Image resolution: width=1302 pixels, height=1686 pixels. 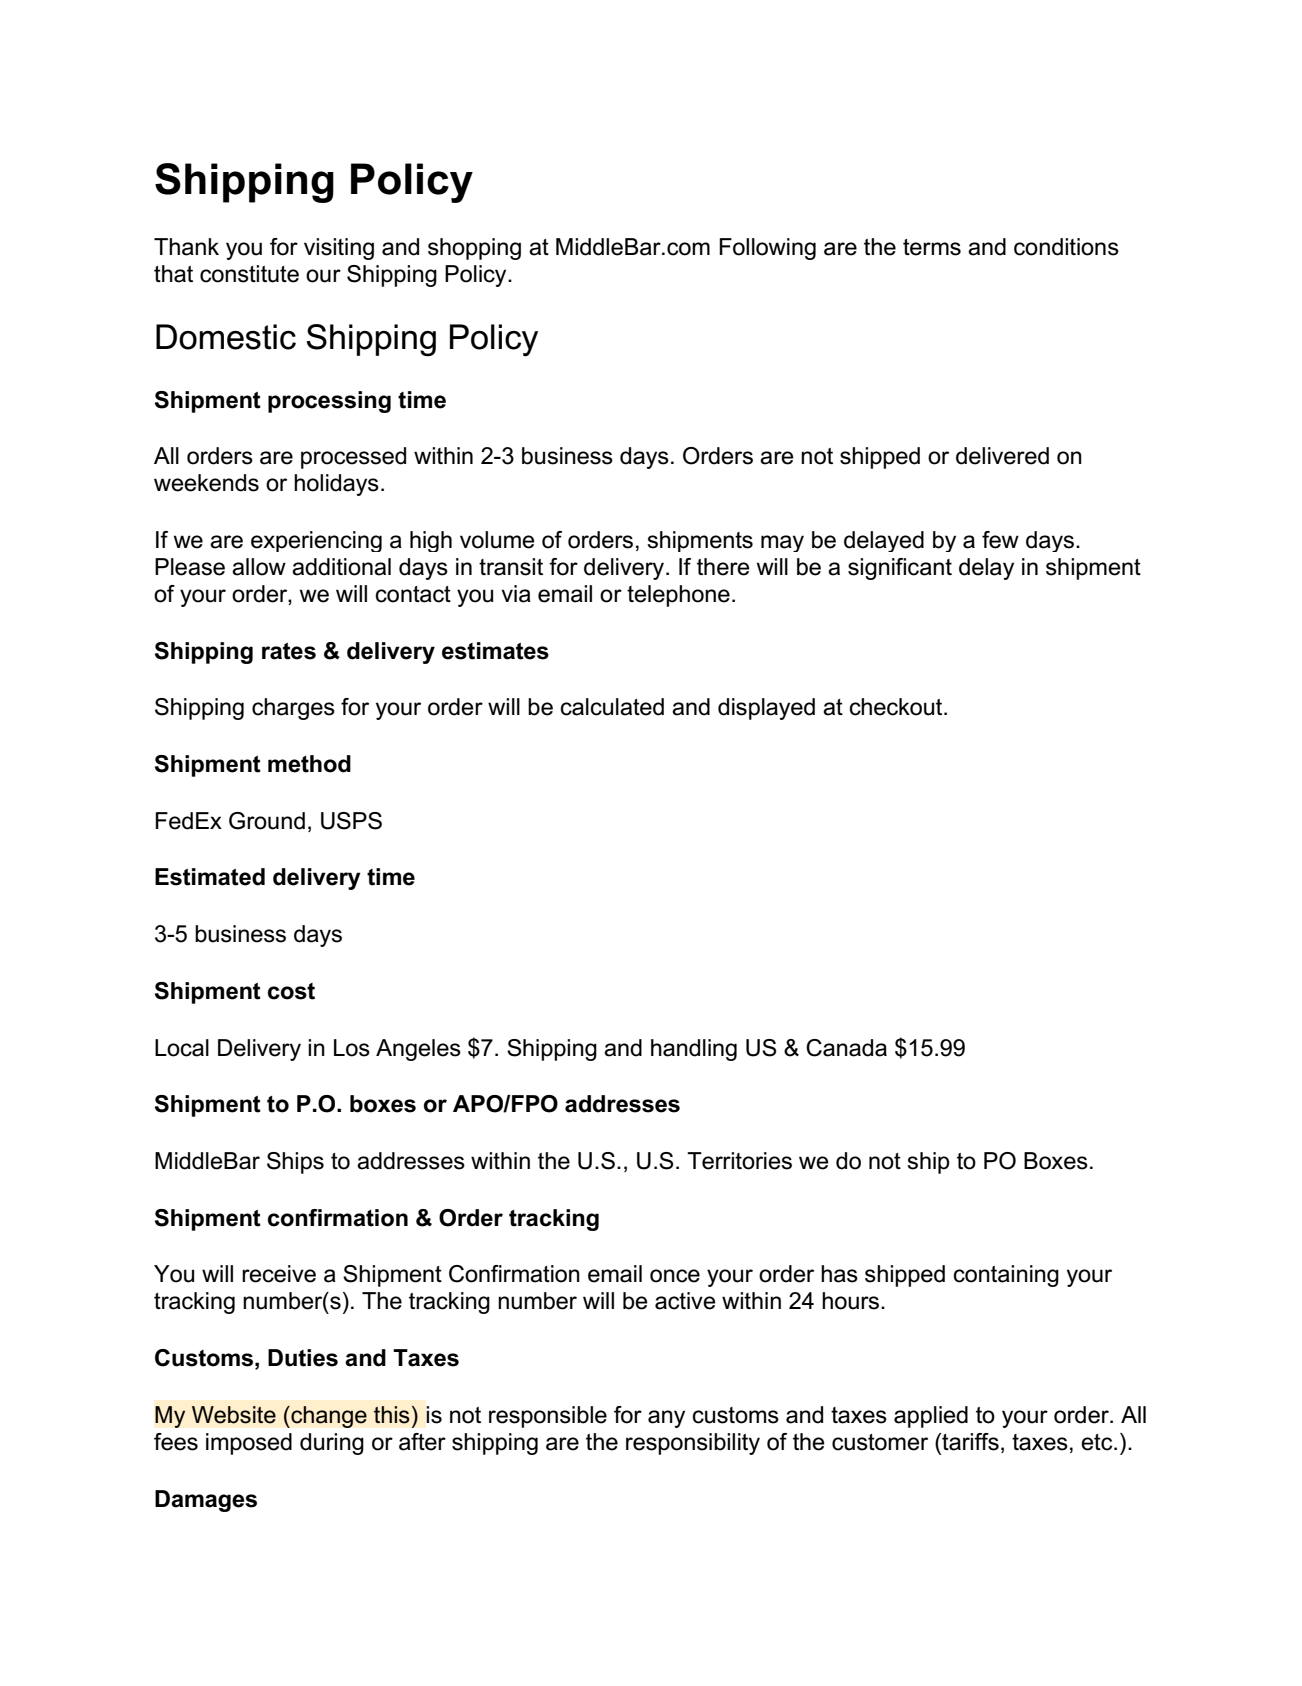 I want to click on Following, so click(x=767, y=249).
